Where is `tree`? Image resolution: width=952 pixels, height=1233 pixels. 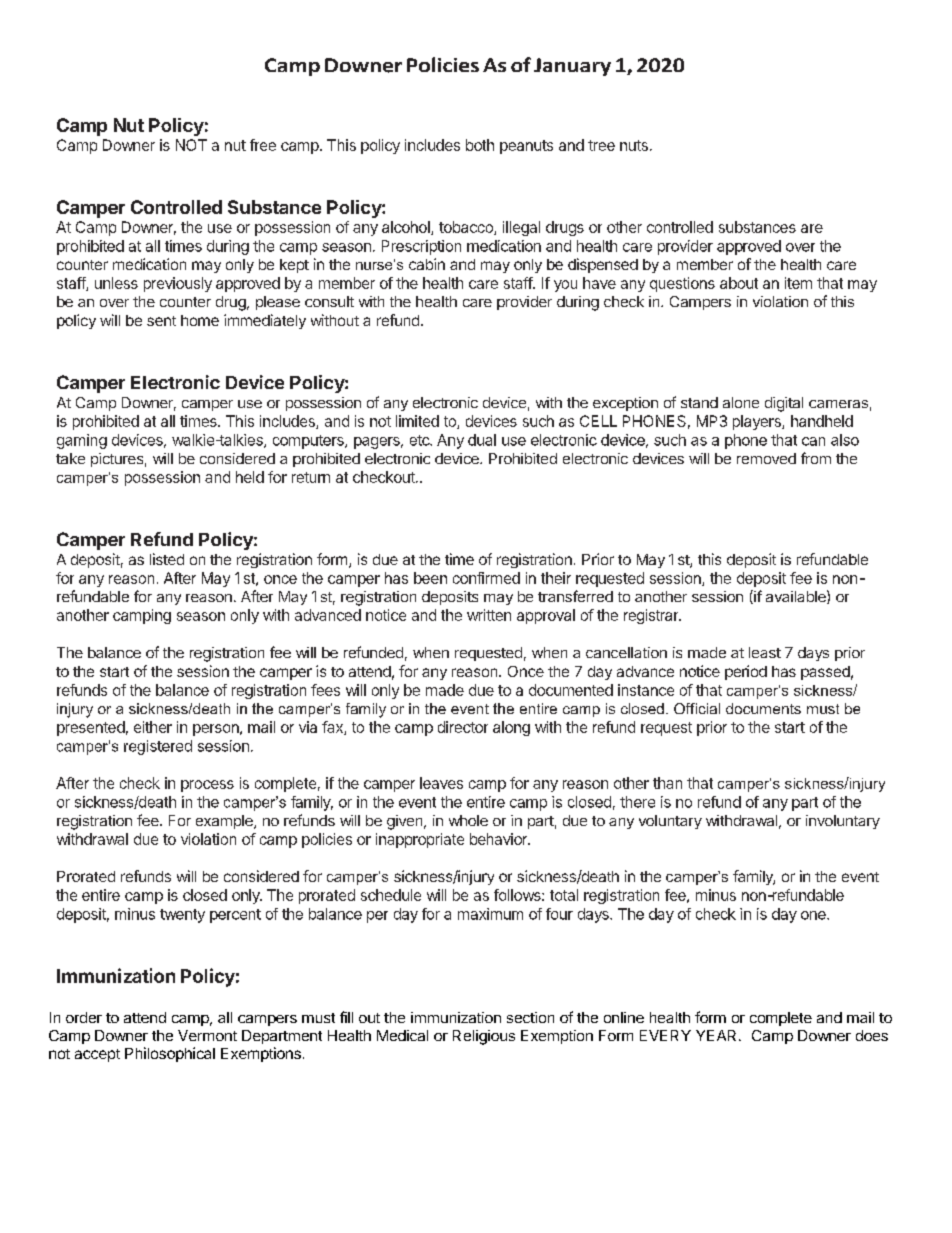 tree is located at coordinates (601, 145).
